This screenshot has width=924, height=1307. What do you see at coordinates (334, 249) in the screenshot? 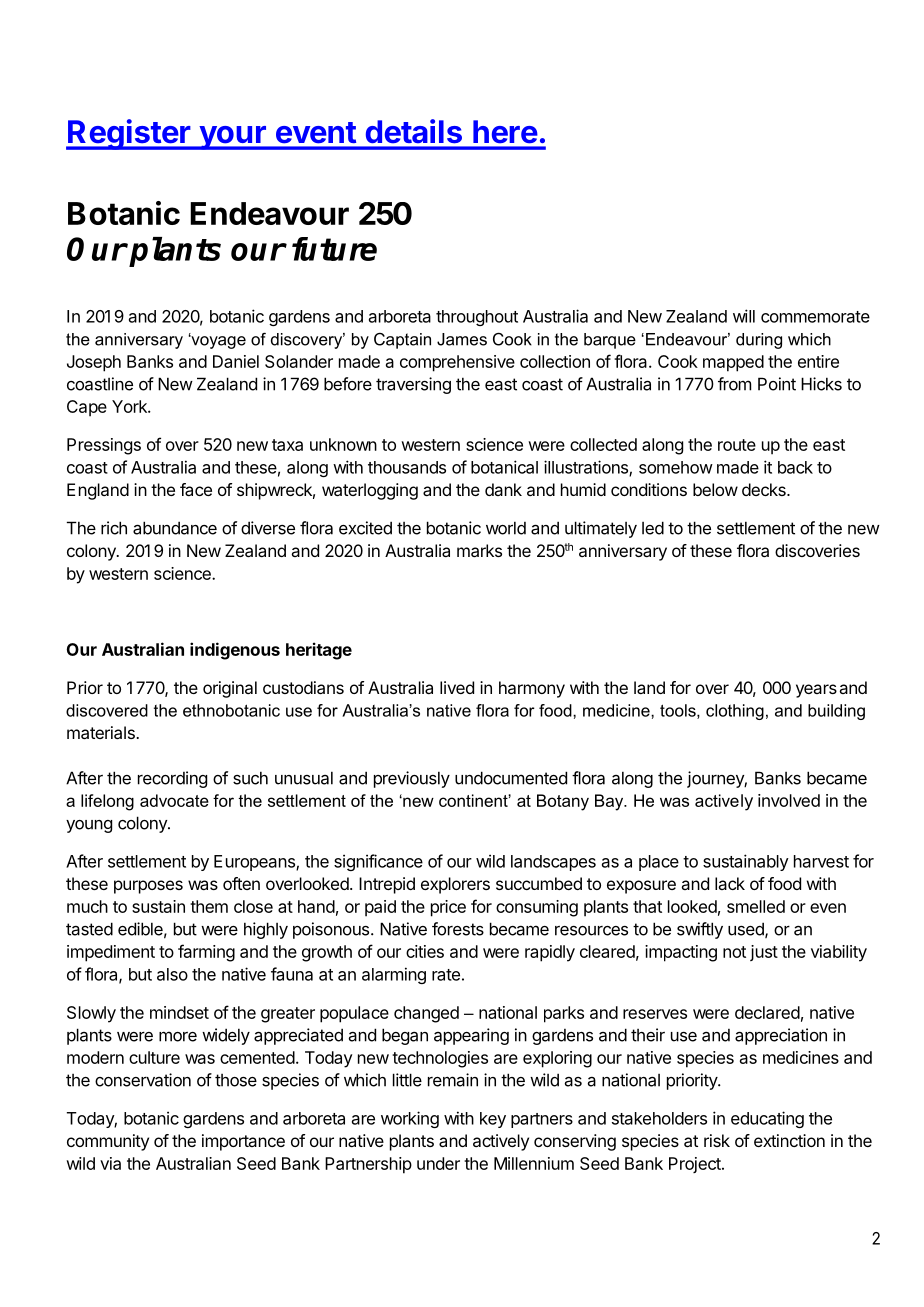
I see `future` at bounding box center [334, 249].
